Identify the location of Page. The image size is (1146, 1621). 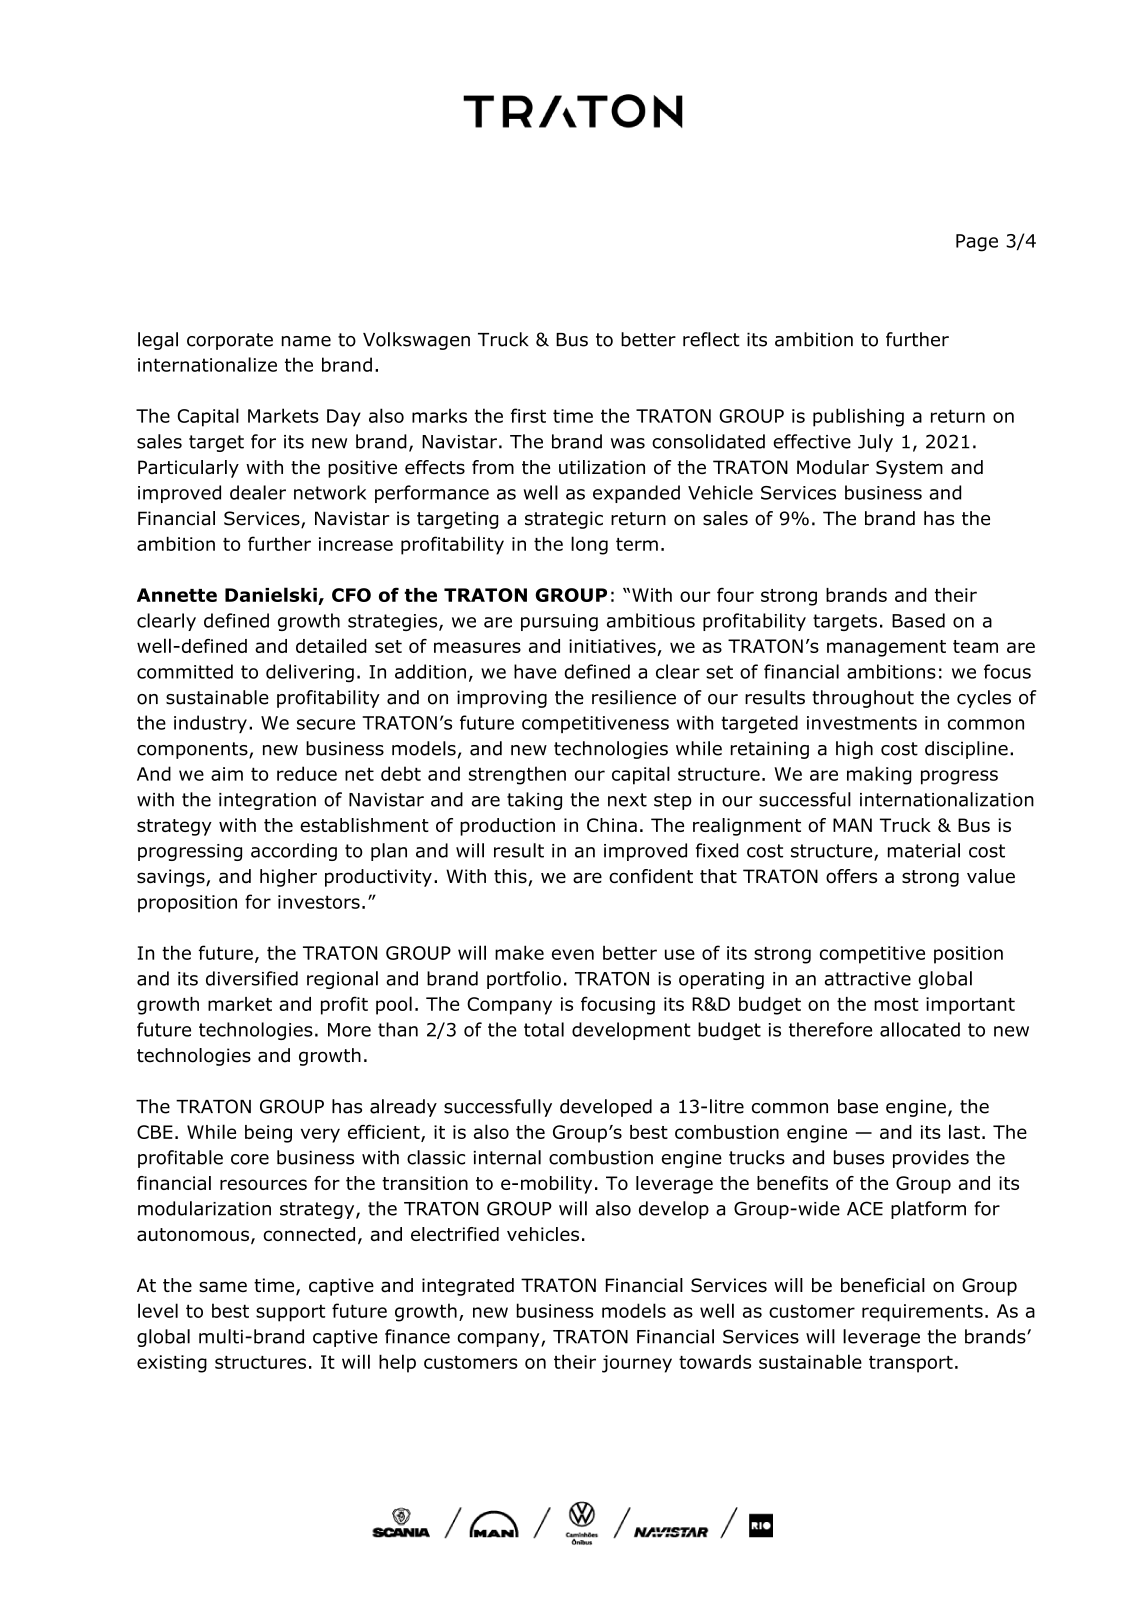
(977, 243).
